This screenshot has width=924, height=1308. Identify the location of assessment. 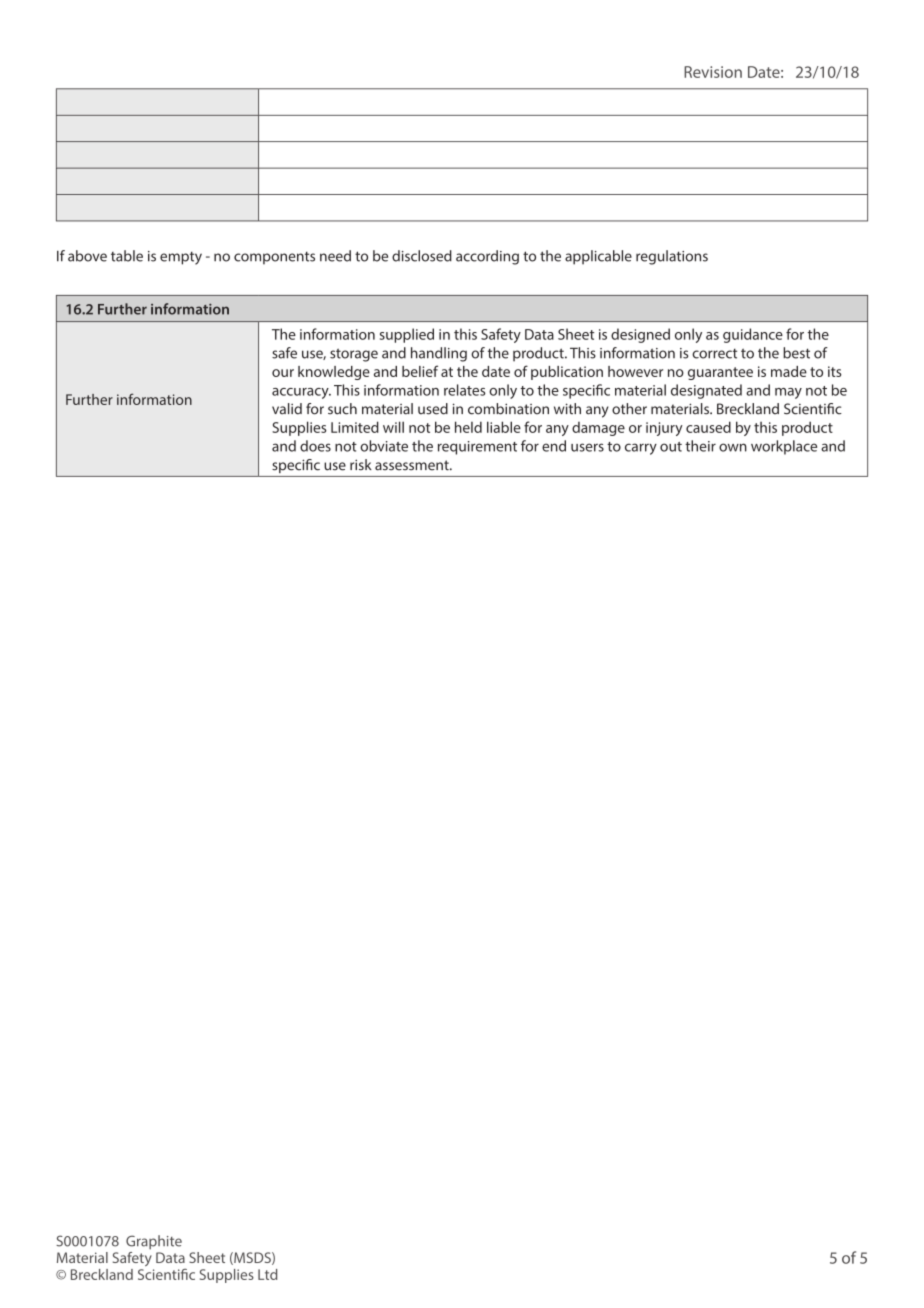
(413, 465).
